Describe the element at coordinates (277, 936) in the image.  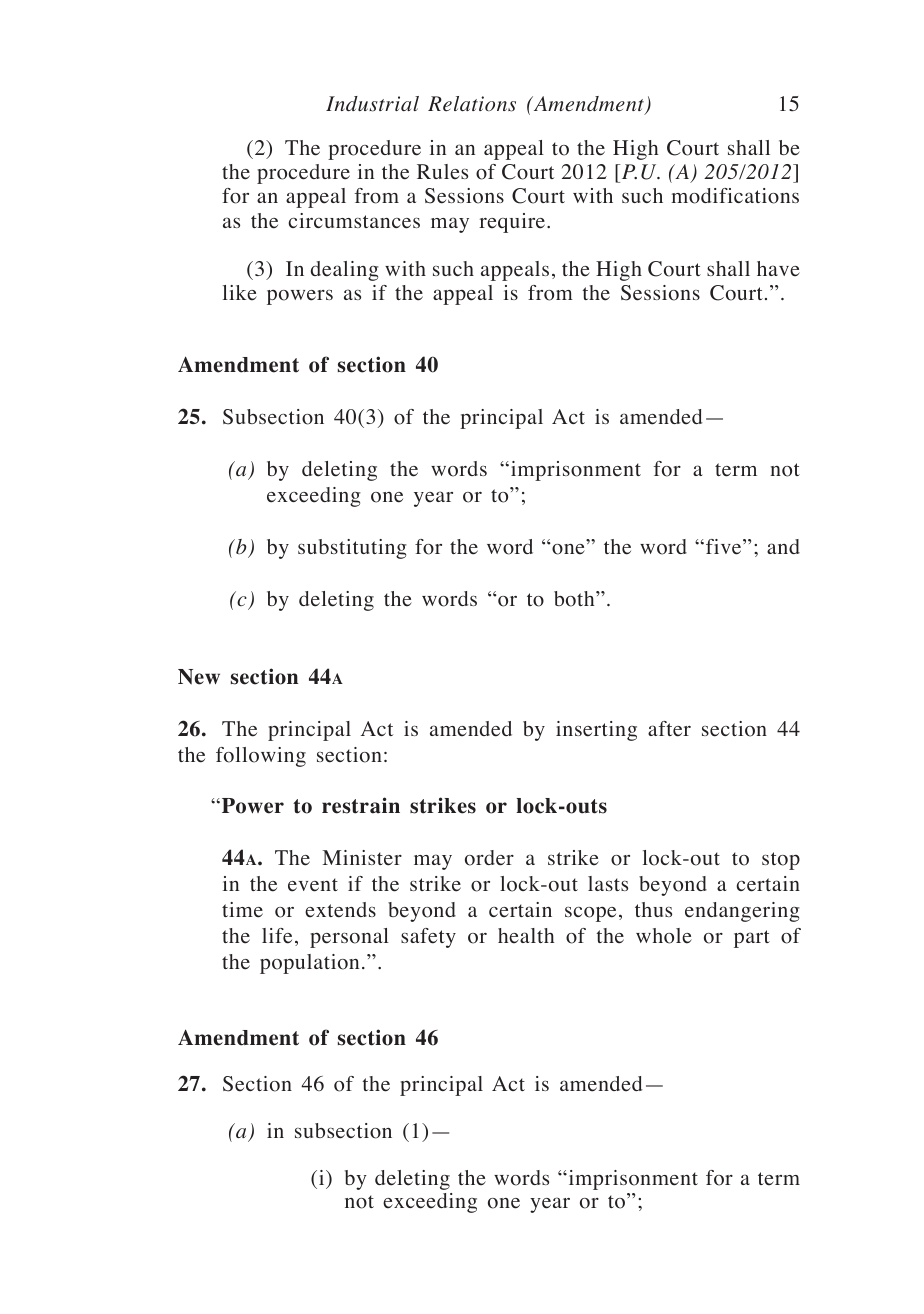
I see `life` at that location.
